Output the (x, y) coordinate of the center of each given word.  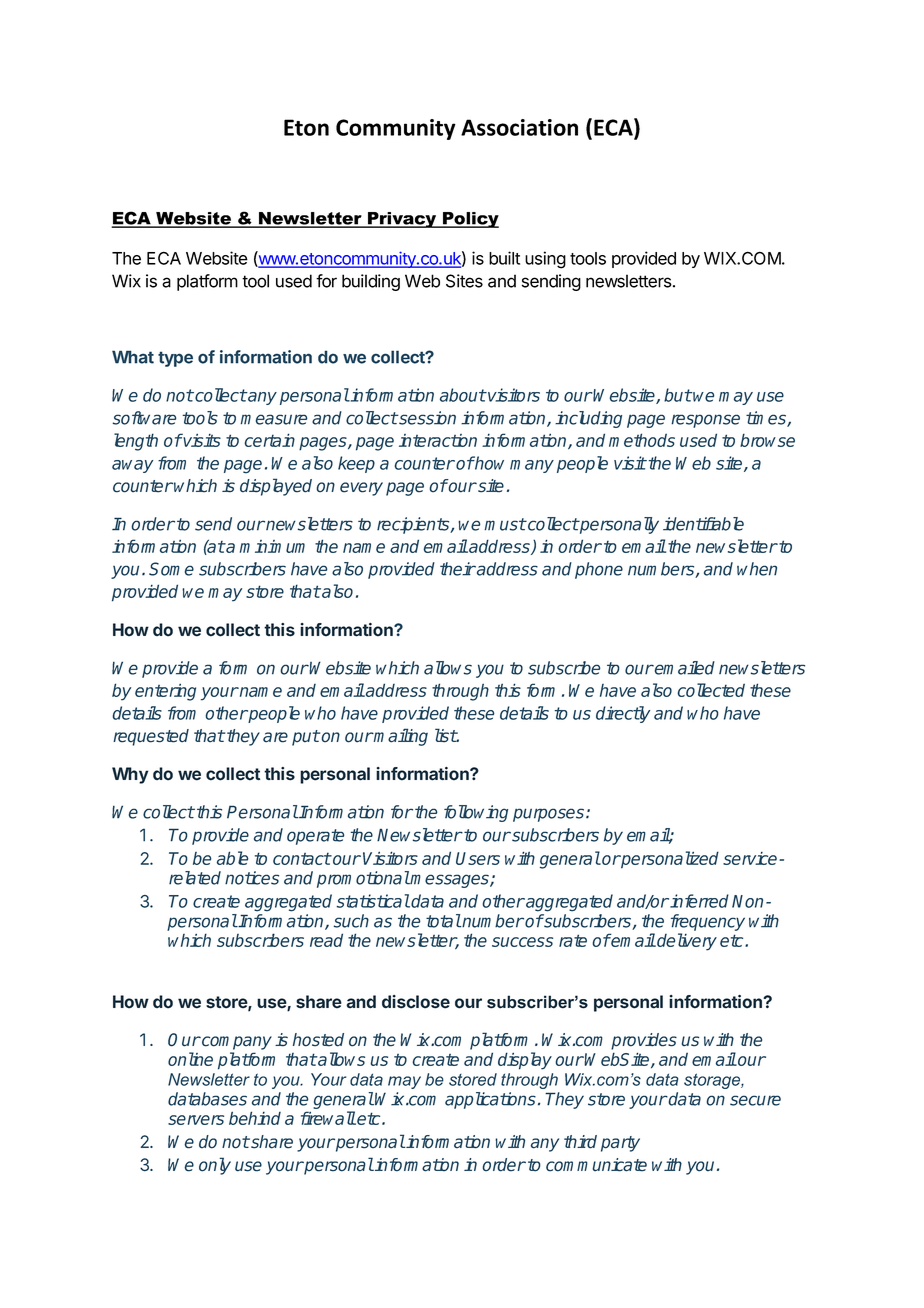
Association (519, 127)
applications (490, 1100)
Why (130, 775)
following (476, 813)
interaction (438, 440)
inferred (699, 901)
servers (196, 1120)
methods (642, 440)
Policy (470, 220)
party (620, 1144)
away (132, 466)
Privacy (402, 220)
